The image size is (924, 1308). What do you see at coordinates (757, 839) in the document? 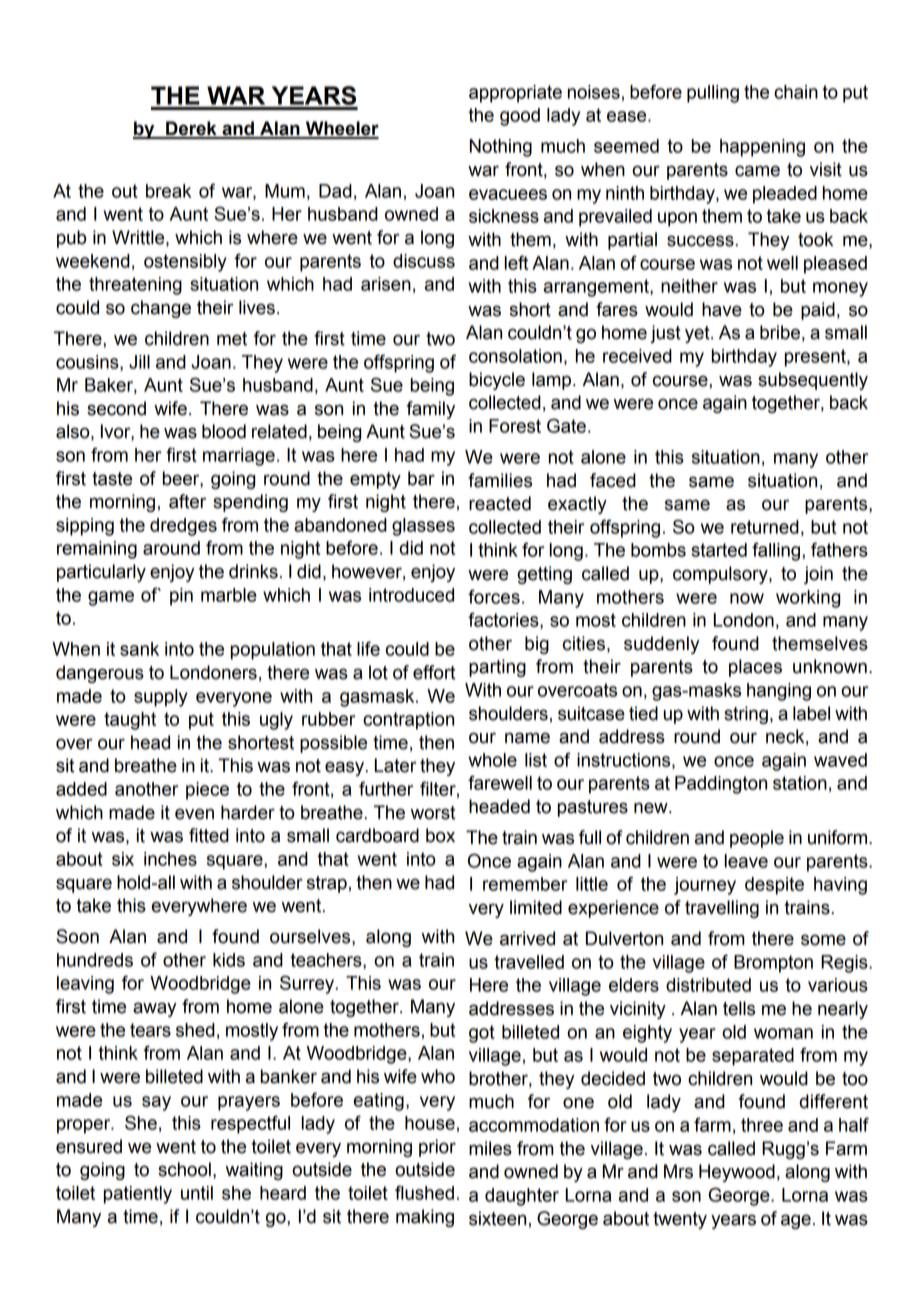
I see `people` at bounding box center [757, 839].
